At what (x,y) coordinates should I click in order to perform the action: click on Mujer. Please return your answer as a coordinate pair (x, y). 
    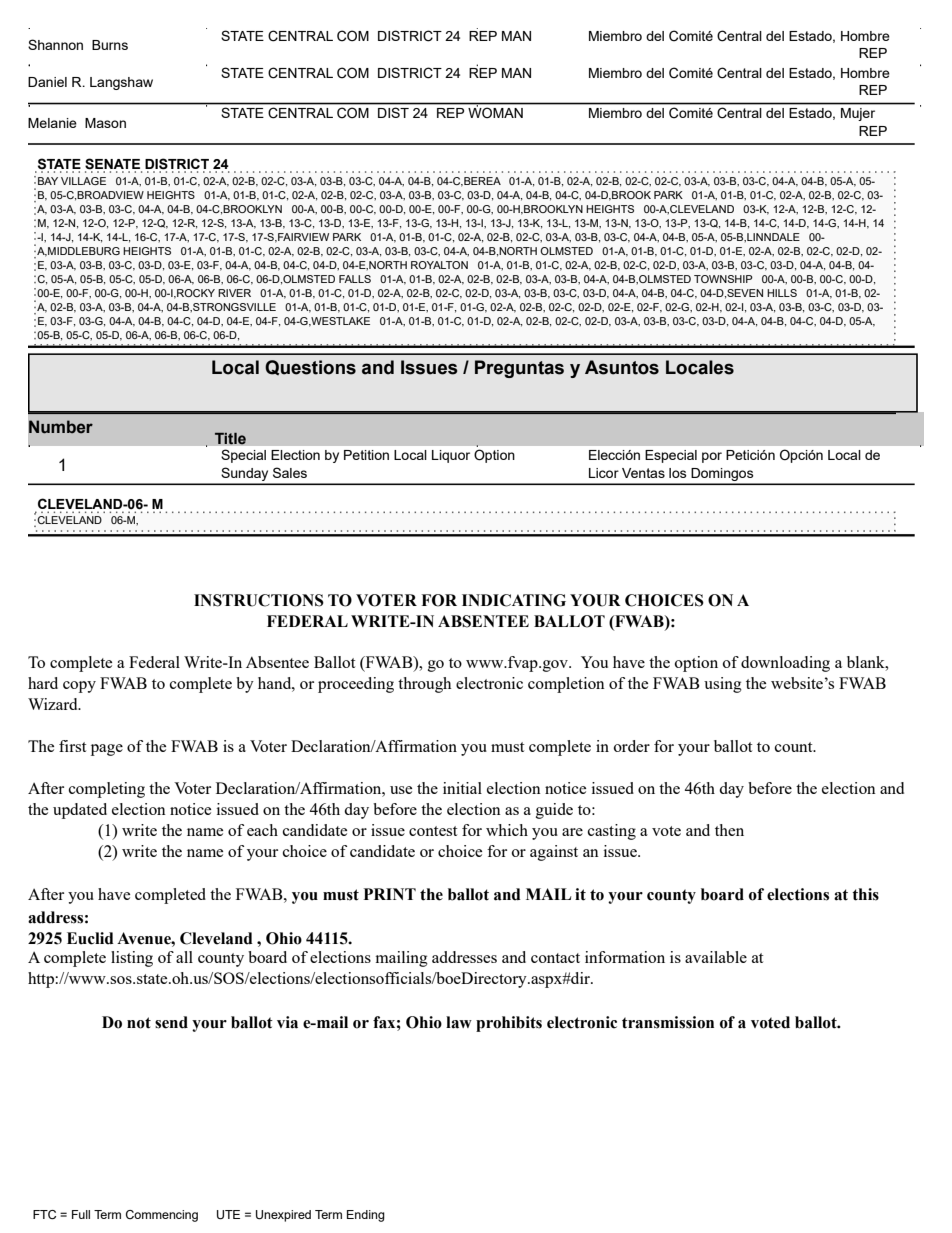
    Looking at the image, I should click on (858, 114).
